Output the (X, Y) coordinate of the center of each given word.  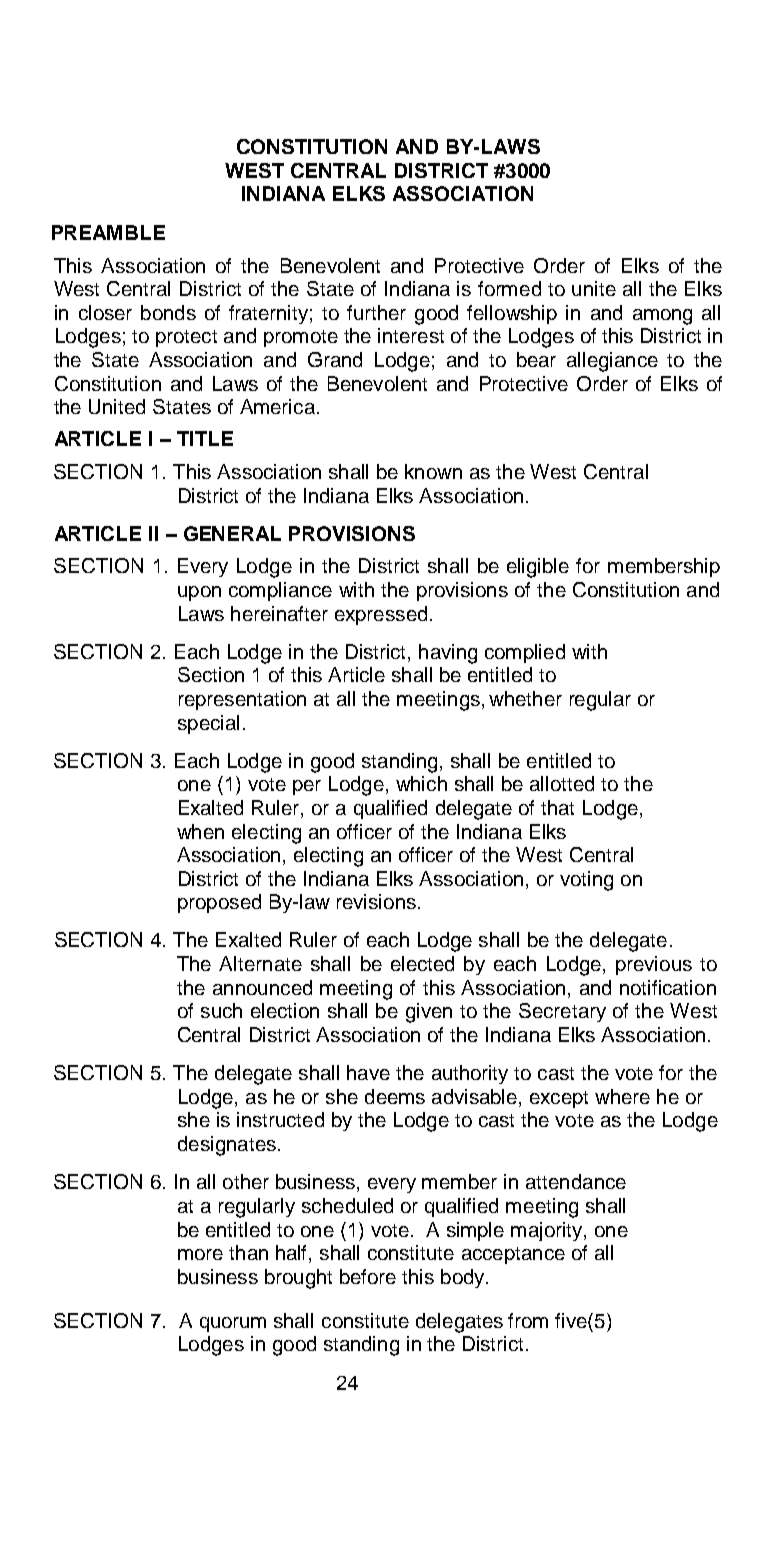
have (368, 1072)
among (662, 317)
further (376, 312)
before (368, 1276)
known (433, 471)
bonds (168, 312)
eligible (538, 568)
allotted (562, 783)
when (200, 831)
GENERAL (232, 533)
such (221, 1010)
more (200, 1254)
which (421, 783)
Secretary (562, 1012)
